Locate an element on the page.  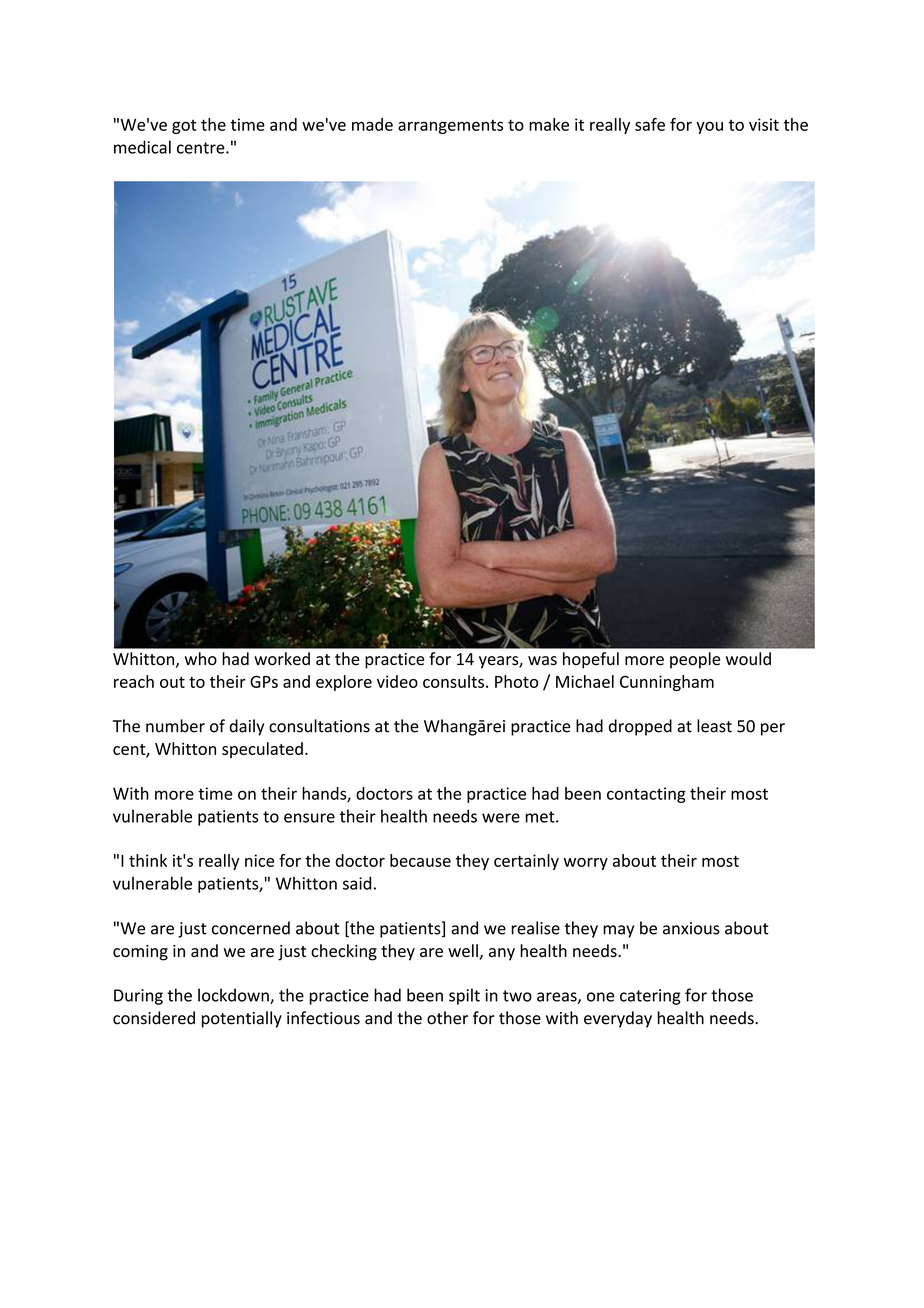
was is located at coordinates (542, 661).
